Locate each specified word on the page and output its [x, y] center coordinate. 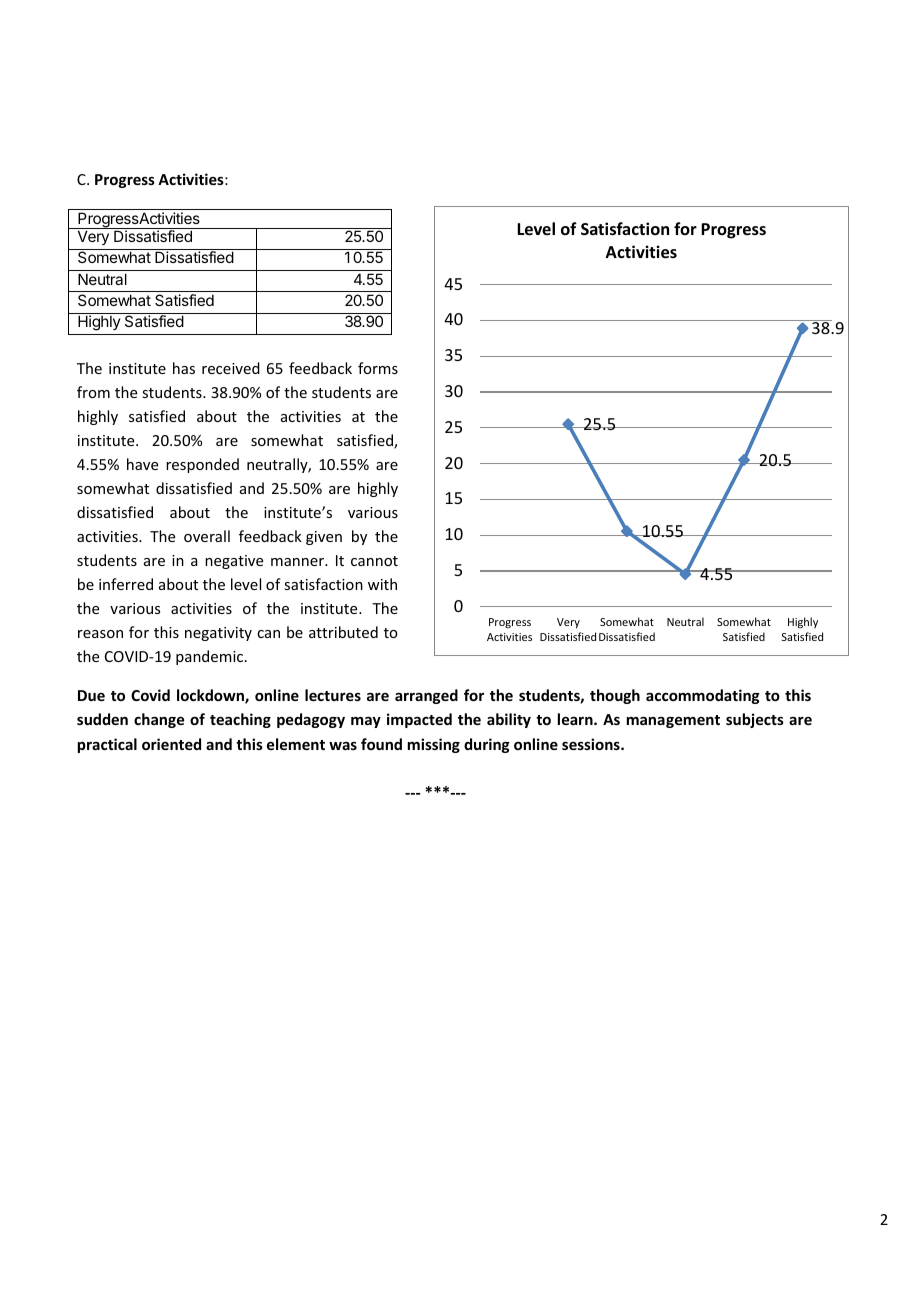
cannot [374, 561]
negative [234, 562]
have [142, 464]
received [231, 368]
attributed [343, 632]
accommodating [703, 696]
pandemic [211, 657]
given [324, 538]
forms [378, 368]
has [184, 368]
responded [202, 465]
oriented [171, 744]
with [382, 584]
